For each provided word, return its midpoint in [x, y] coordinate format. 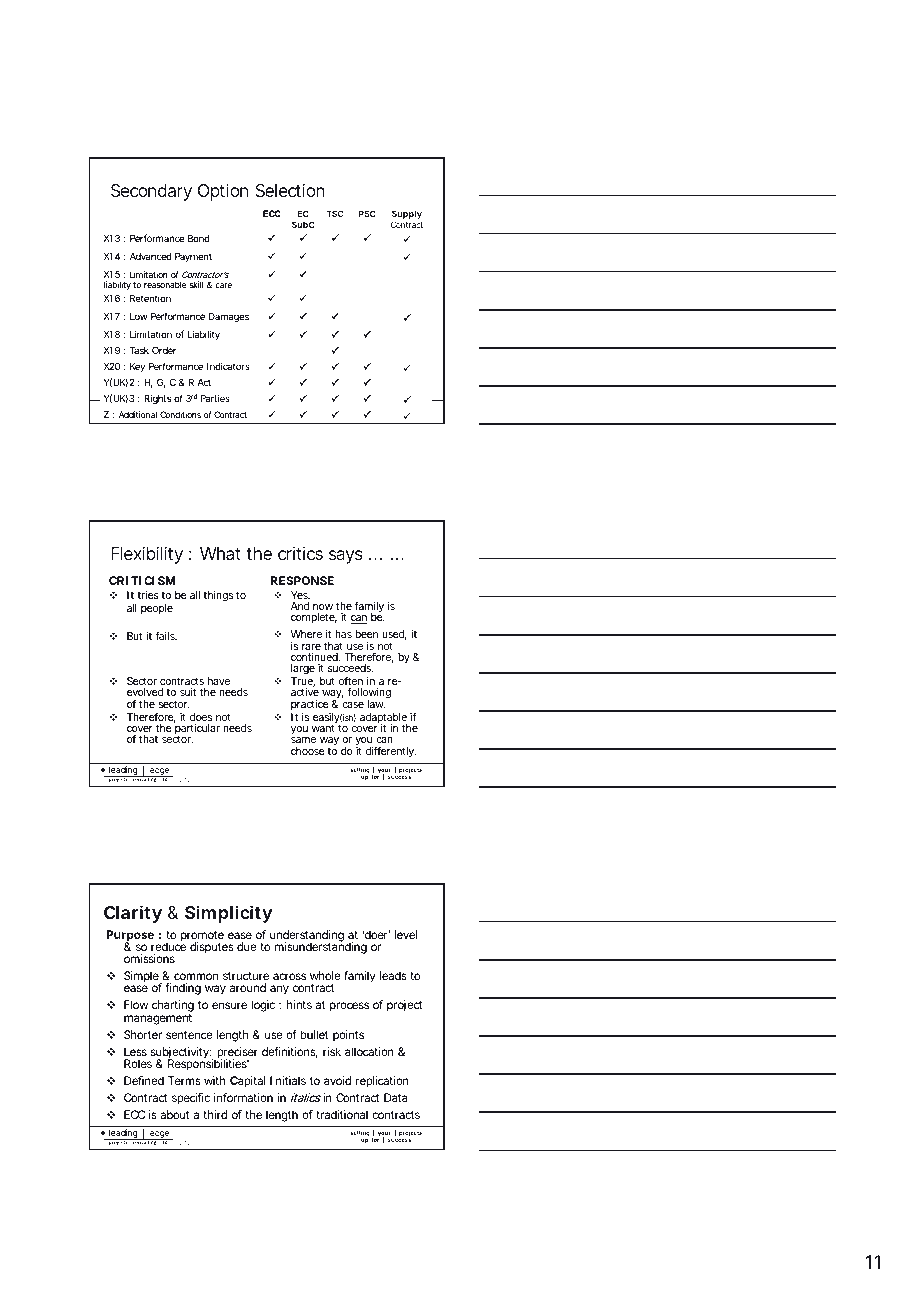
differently [391, 752]
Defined [144, 1080]
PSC [367, 213]
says [346, 557]
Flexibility [147, 555]
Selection [290, 190]
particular [197, 731]
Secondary [151, 192]
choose [308, 751]
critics [300, 553]
